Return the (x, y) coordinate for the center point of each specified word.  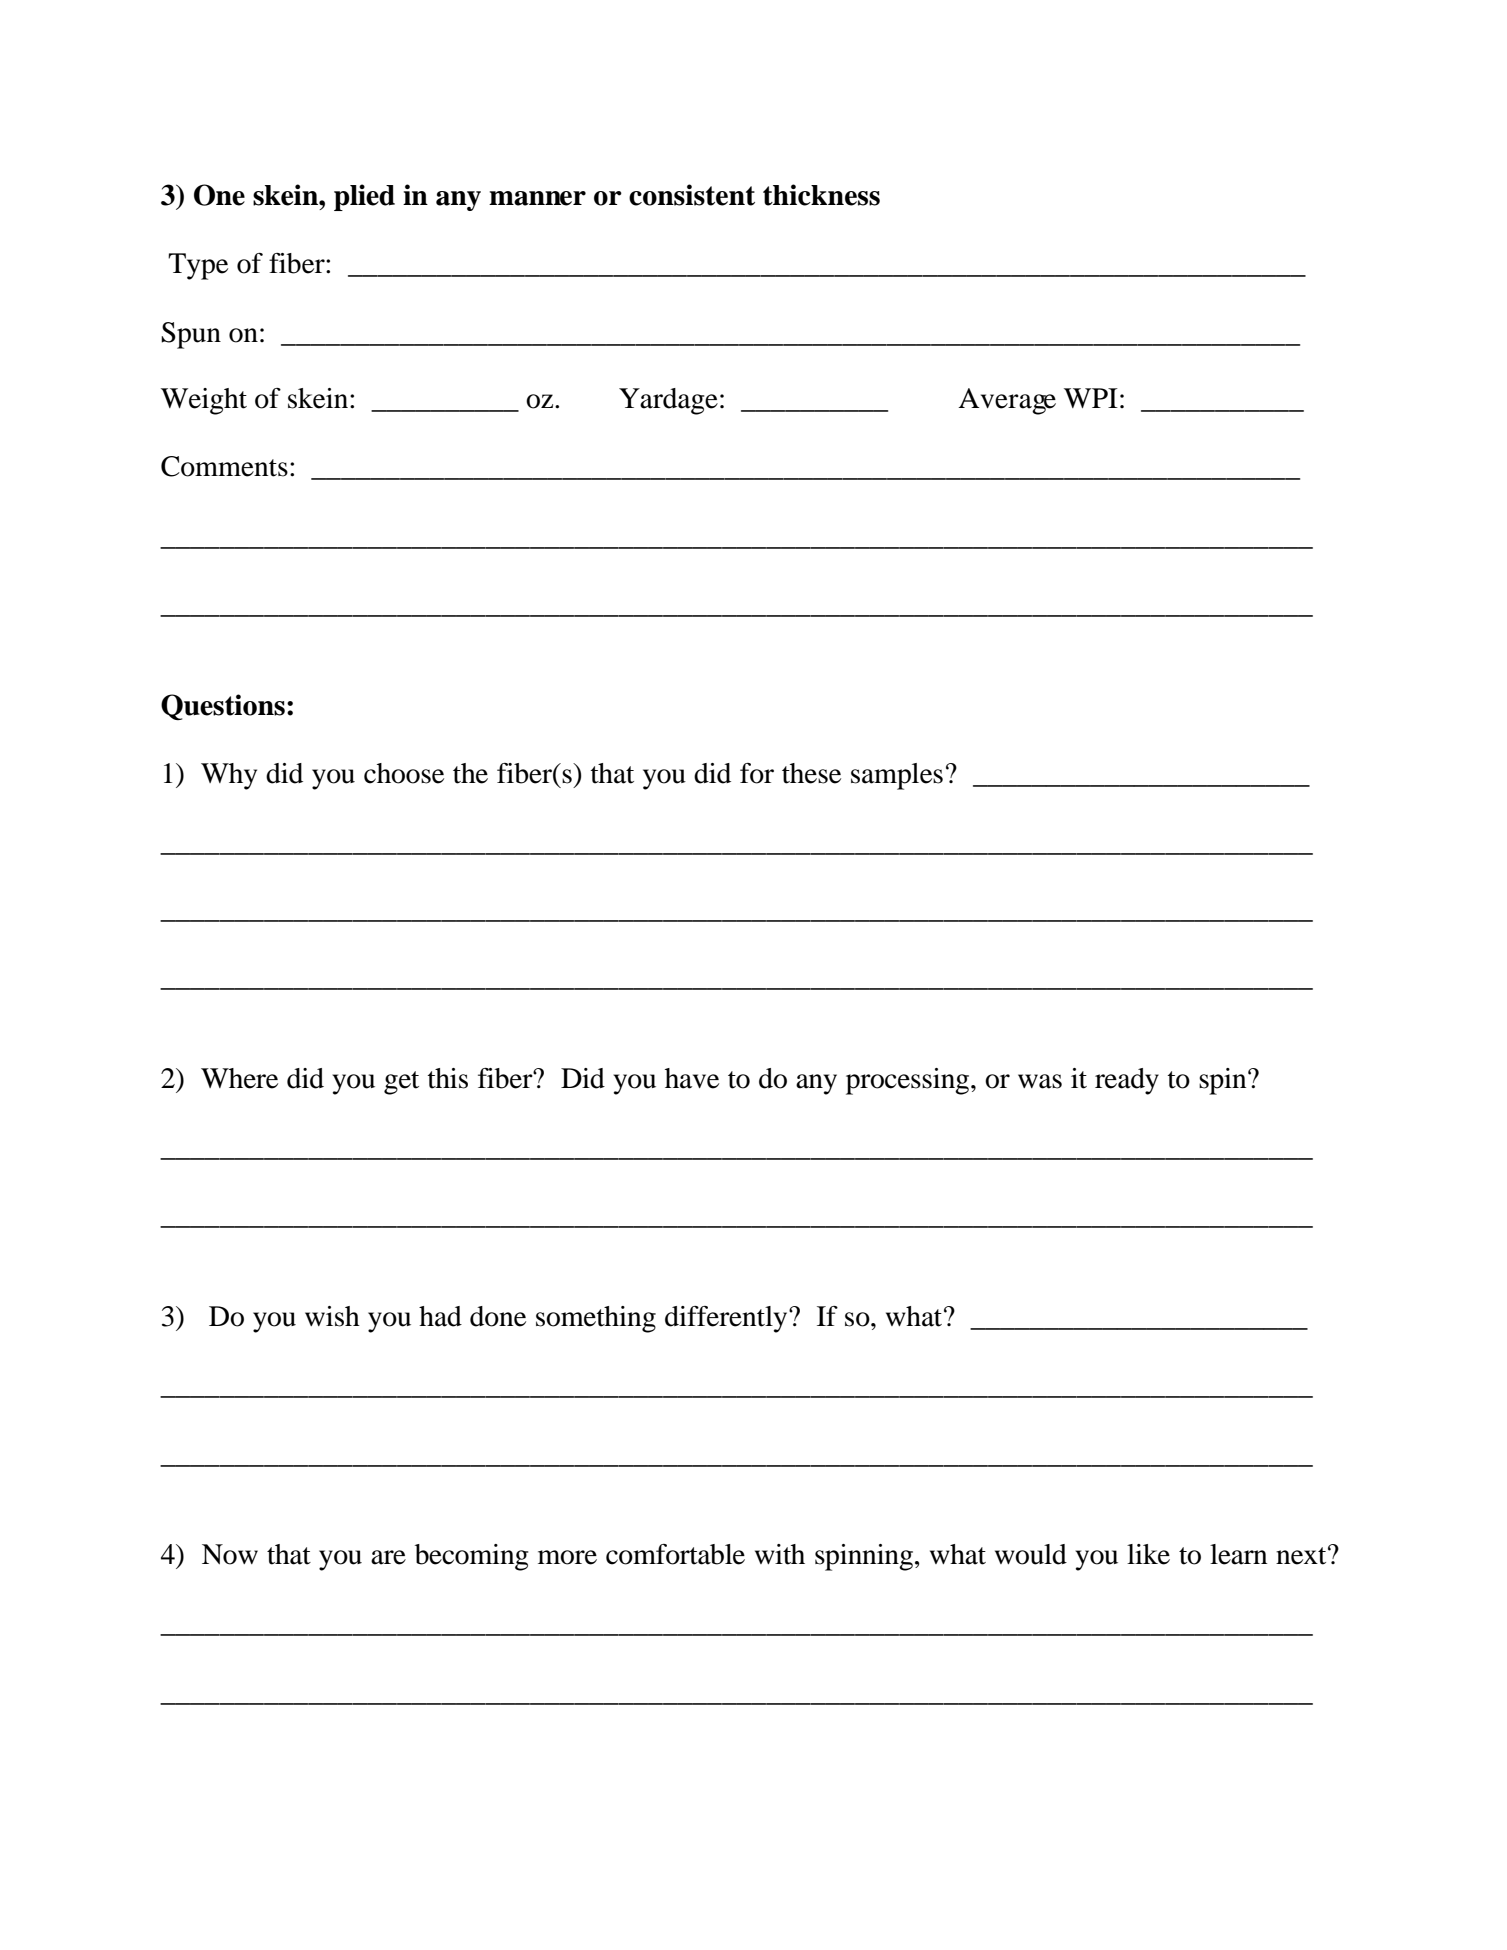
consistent (692, 195)
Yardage (668, 401)
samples (897, 776)
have (692, 1078)
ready (1127, 1081)
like (1148, 1554)
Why (229, 776)
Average (1007, 401)
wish (332, 1316)
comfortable (675, 1554)
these (811, 773)
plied (364, 197)
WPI (1091, 398)
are (388, 1557)
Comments (224, 466)
